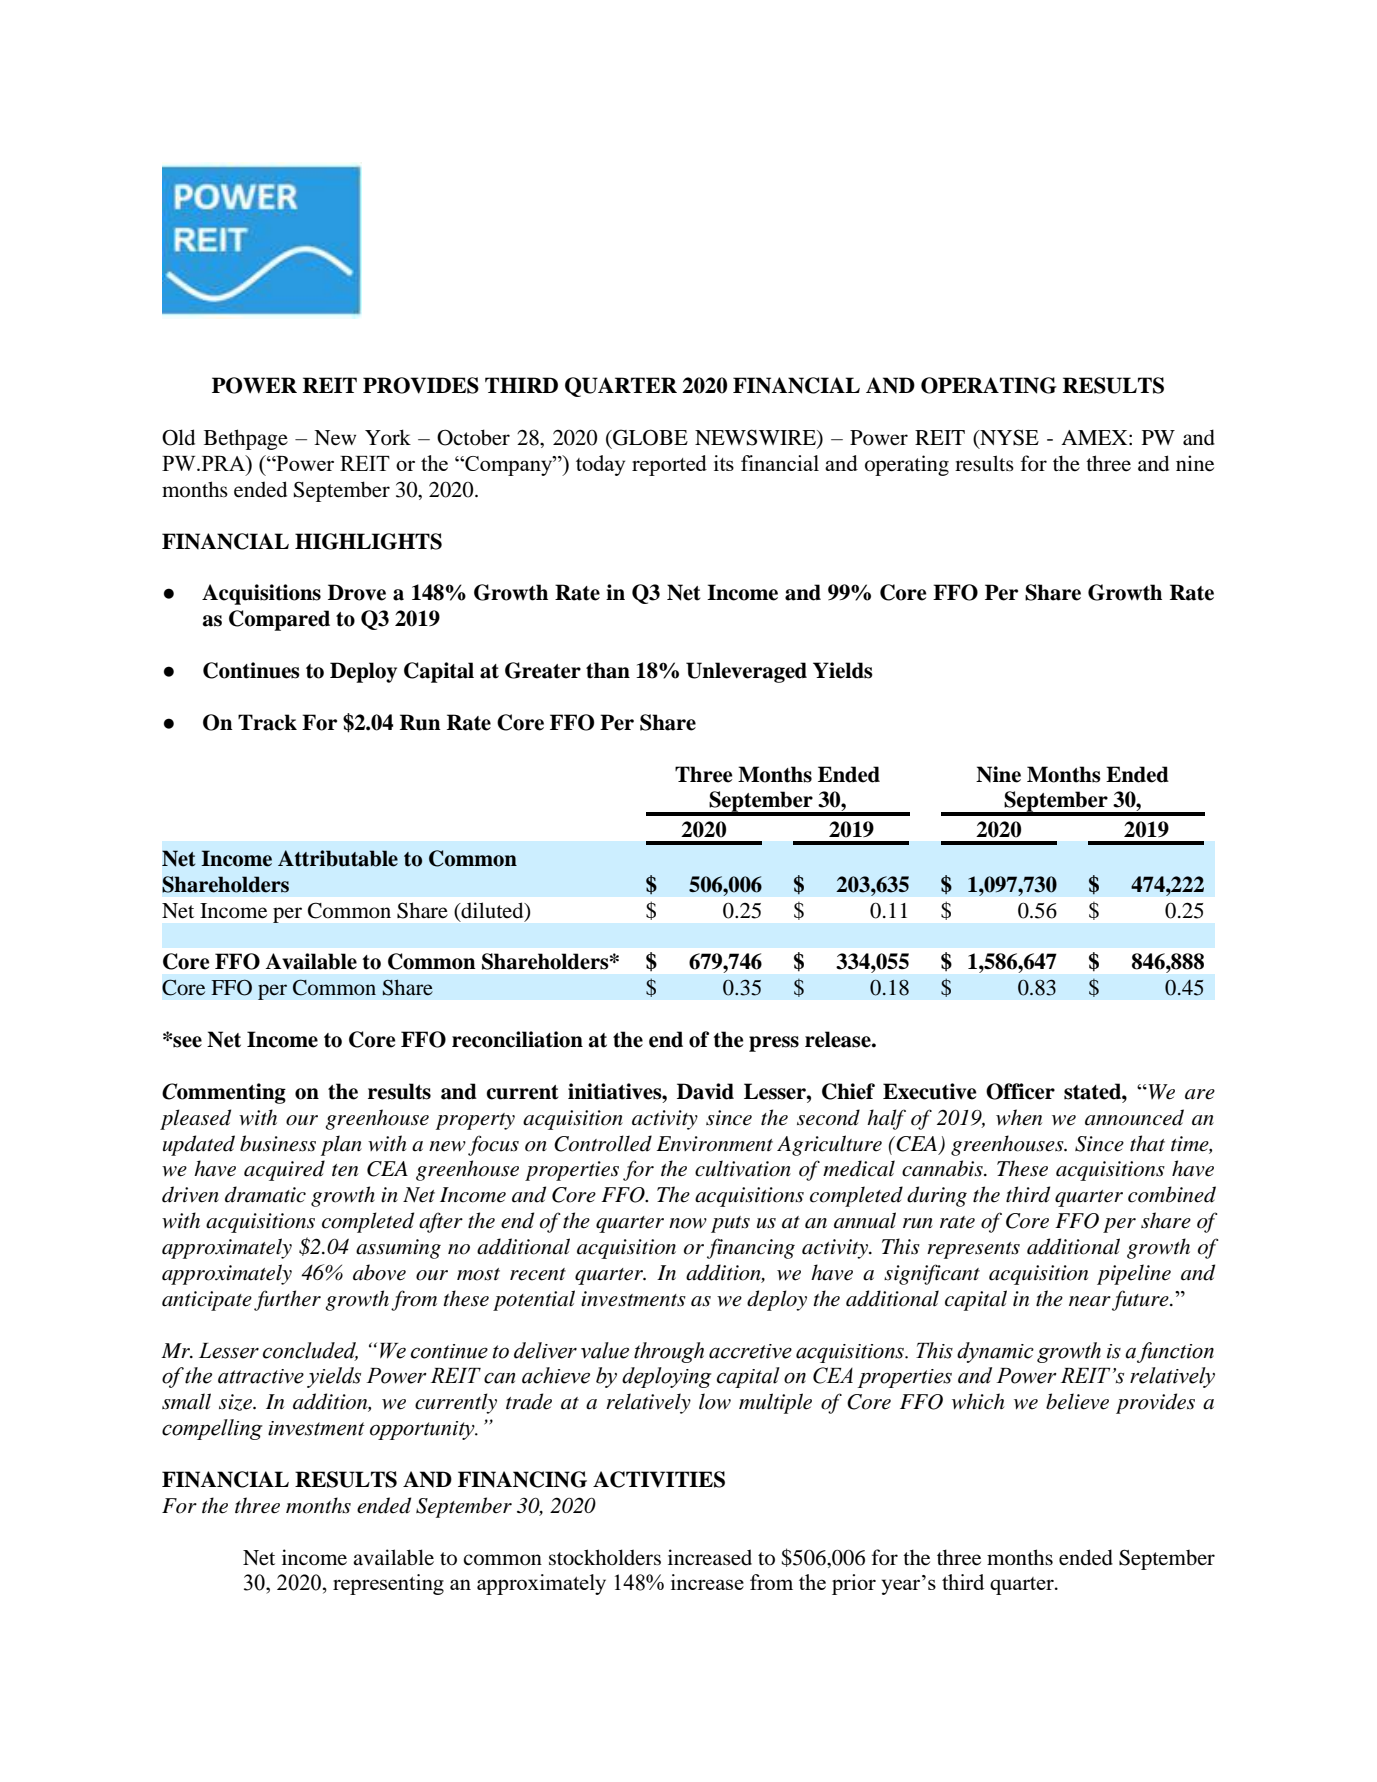 This screenshot has height=1782, width=1377. Describe the element at coordinates (1008, 438) in the screenshot. I see `NYSE` at that location.
